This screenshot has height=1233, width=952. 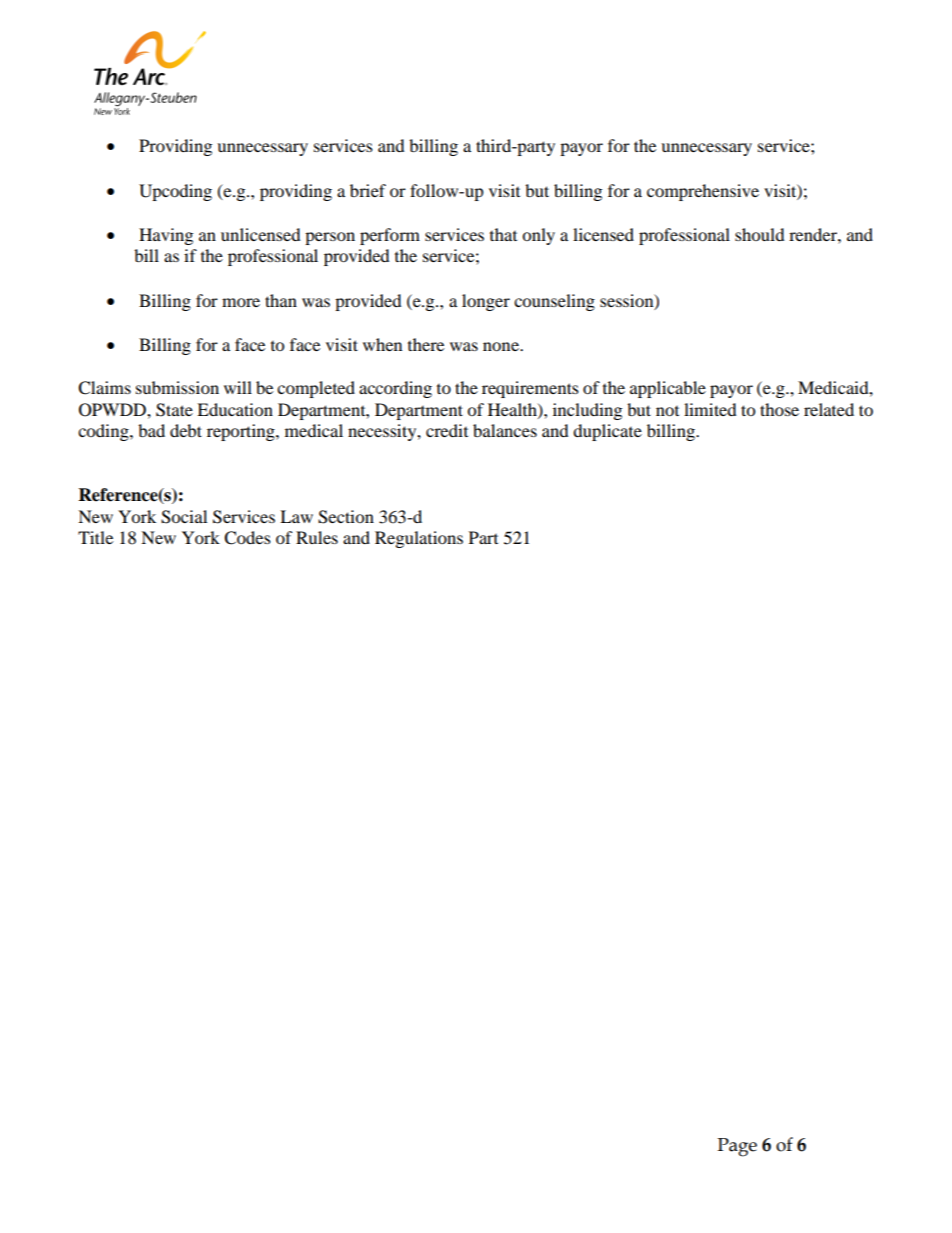 What do you see at coordinates (760, 234) in the screenshot?
I see `should` at bounding box center [760, 234].
